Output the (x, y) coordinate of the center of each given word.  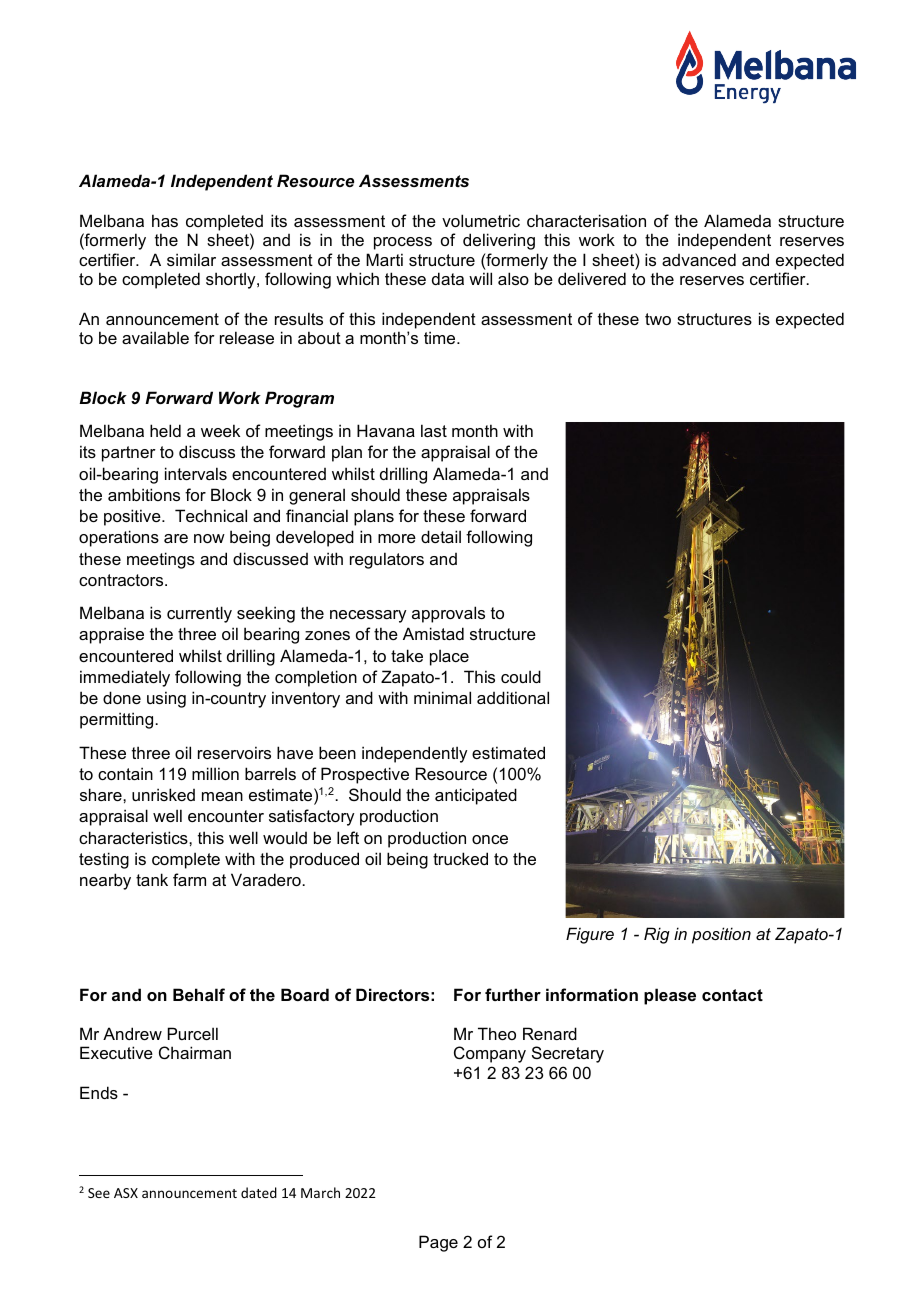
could (521, 676)
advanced (699, 259)
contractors (122, 580)
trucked (460, 858)
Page (438, 1243)
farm (189, 879)
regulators (387, 560)
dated (259, 1192)
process (403, 243)
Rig (657, 935)
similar (191, 259)
